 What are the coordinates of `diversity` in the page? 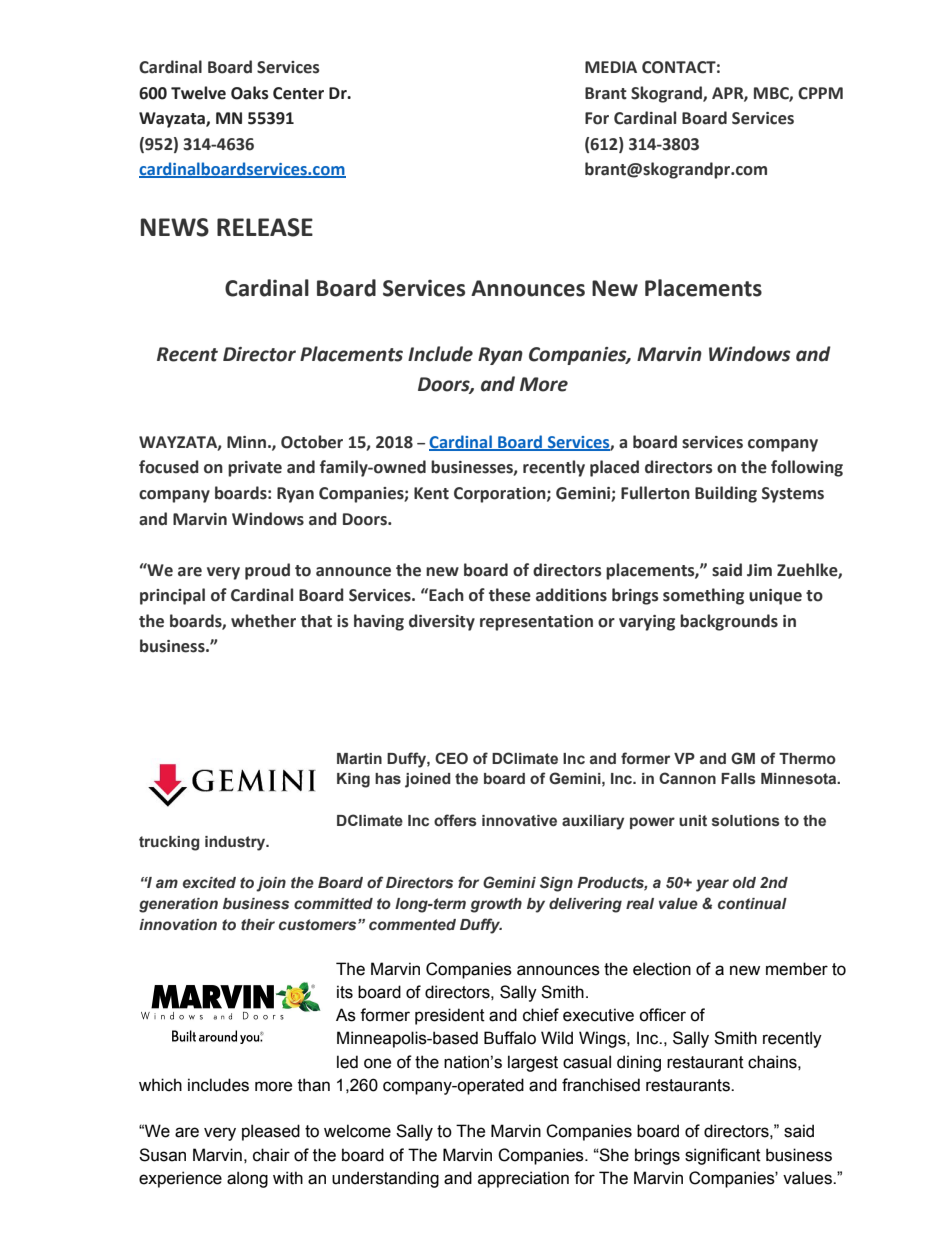 It's located at (442, 622).
